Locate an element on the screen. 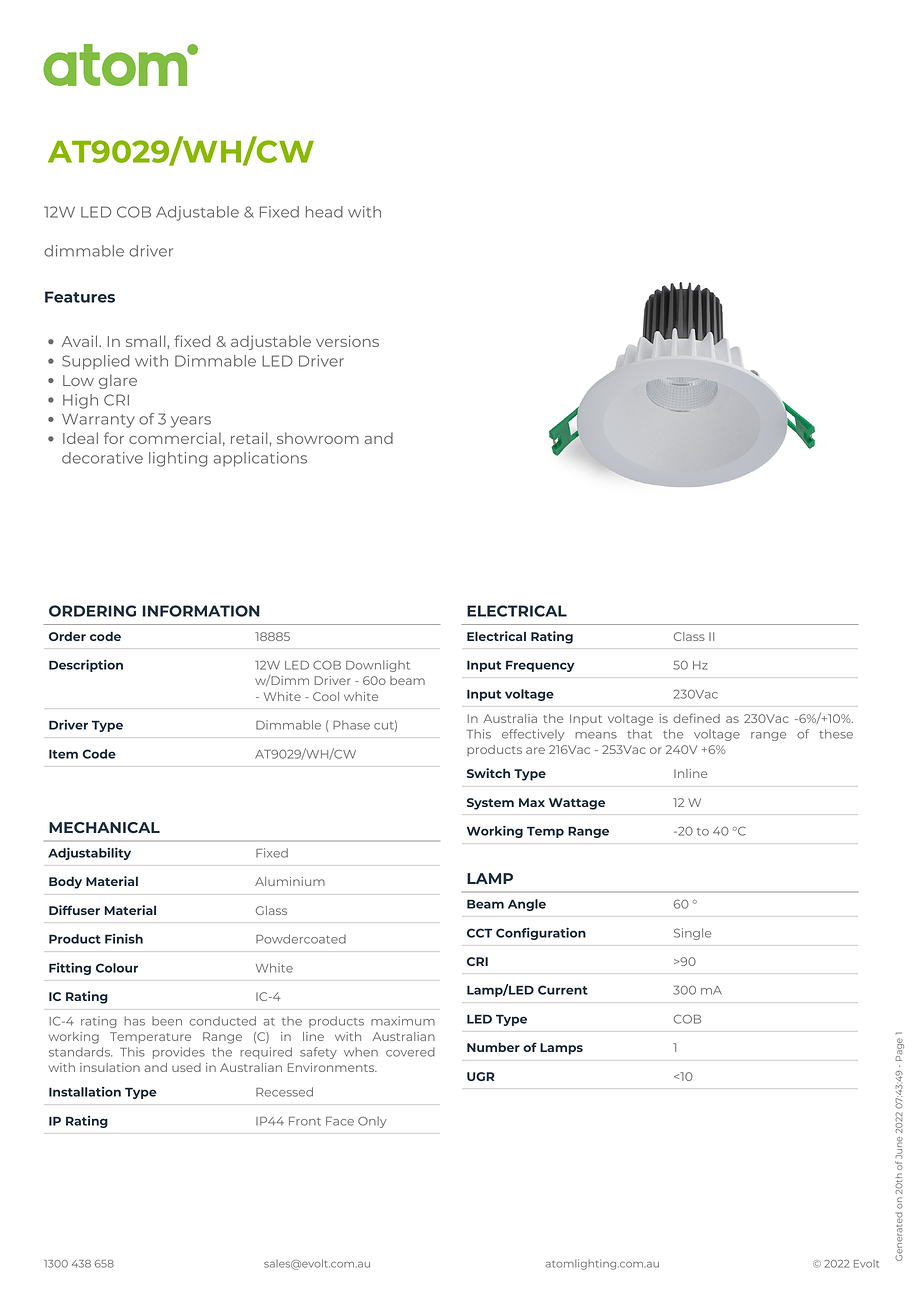  used is located at coordinates (186, 1067).
